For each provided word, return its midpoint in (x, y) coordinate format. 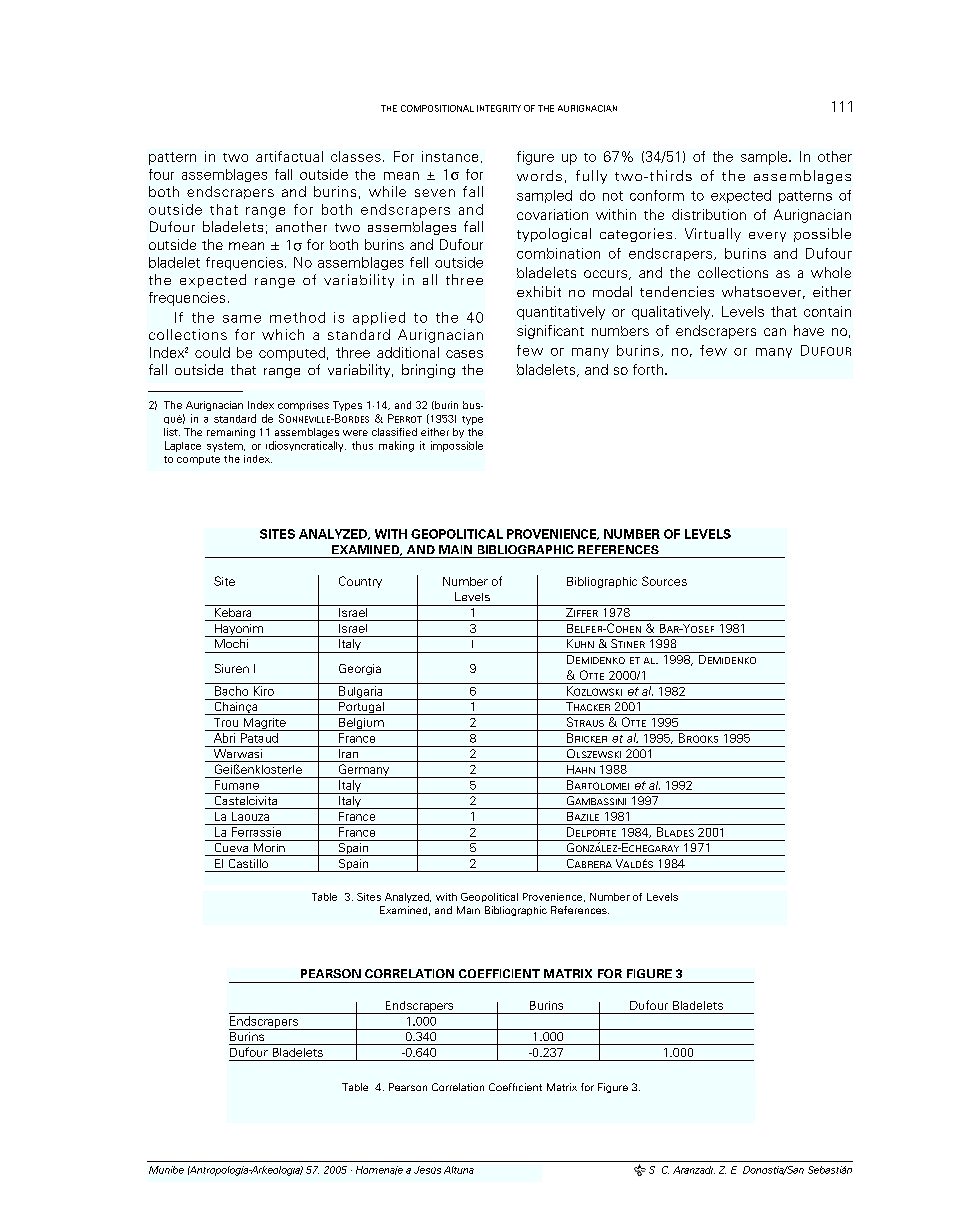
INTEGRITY (499, 108)
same (242, 319)
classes (356, 156)
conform (657, 195)
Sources (664, 581)
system (226, 447)
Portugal (361, 707)
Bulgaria (361, 693)
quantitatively (561, 313)
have (809, 330)
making (396, 446)
